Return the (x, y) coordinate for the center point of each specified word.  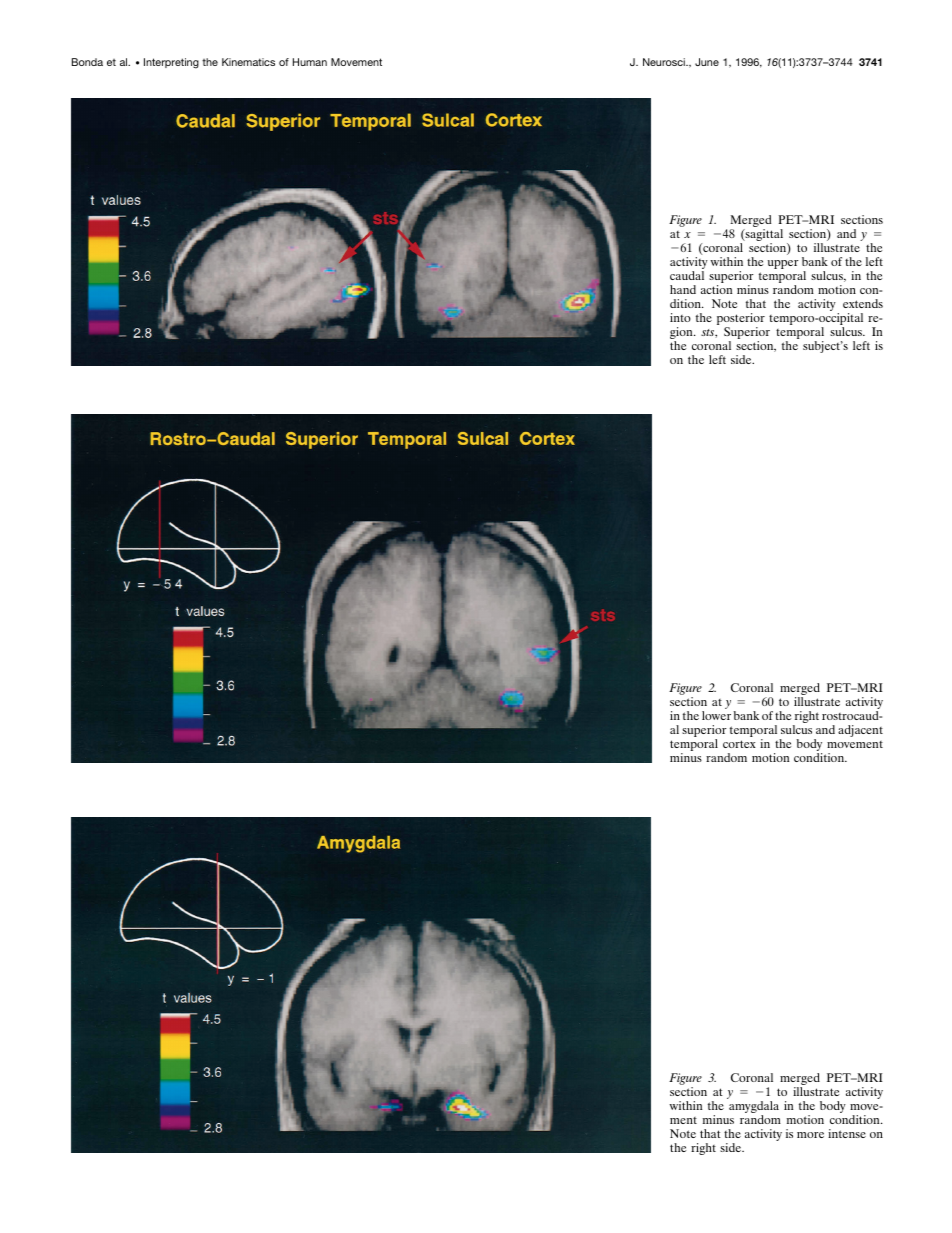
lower (716, 715)
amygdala (754, 1108)
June (707, 62)
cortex (739, 744)
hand (683, 289)
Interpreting (171, 63)
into (680, 317)
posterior (741, 320)
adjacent (860, 731)
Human (310, 62)
